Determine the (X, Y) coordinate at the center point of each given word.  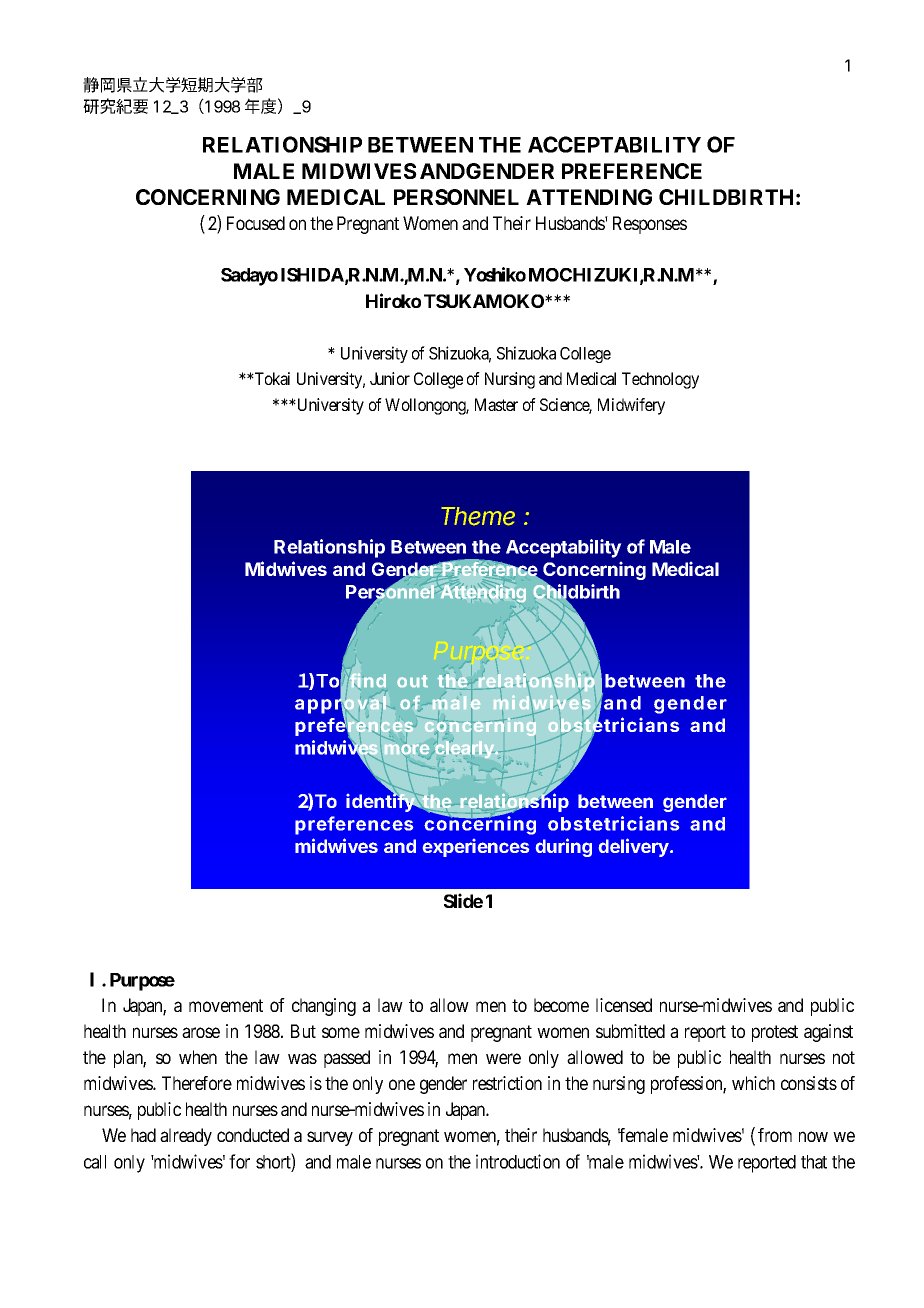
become (561, 1005)
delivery (635, 847)
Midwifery (631, 406)
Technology (660, 380)
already (186, 1137)
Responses (650, 225)
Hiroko (393, 300)
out (412, 681)
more (408, 749)
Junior (390, 378)
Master (496, 404)
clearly (464, 749)
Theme (478, 516)
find (368, 680)
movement (226, 1005)
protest (775, 1033)
